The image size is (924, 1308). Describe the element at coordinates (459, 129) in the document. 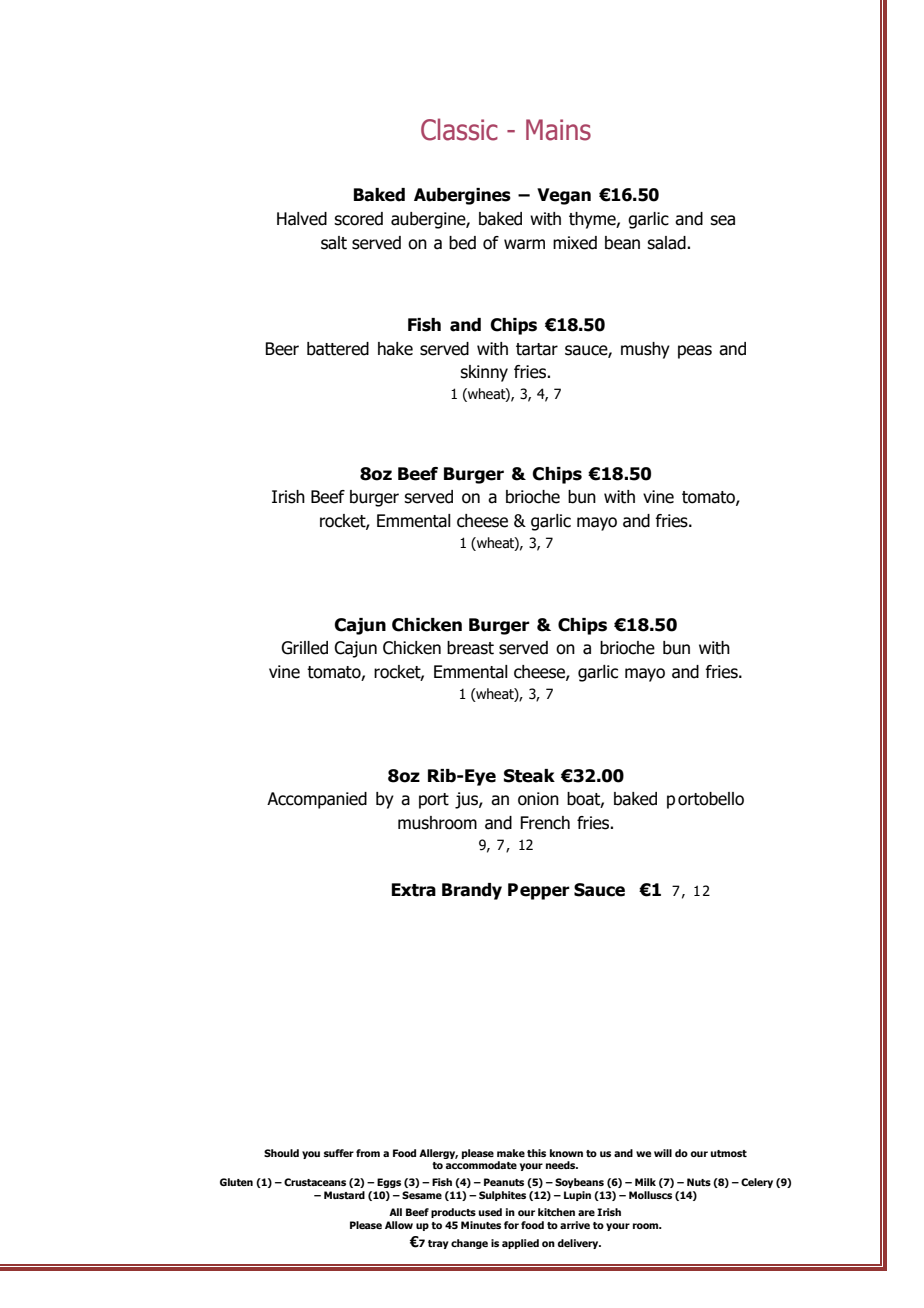

I see `Classic` at that location.
